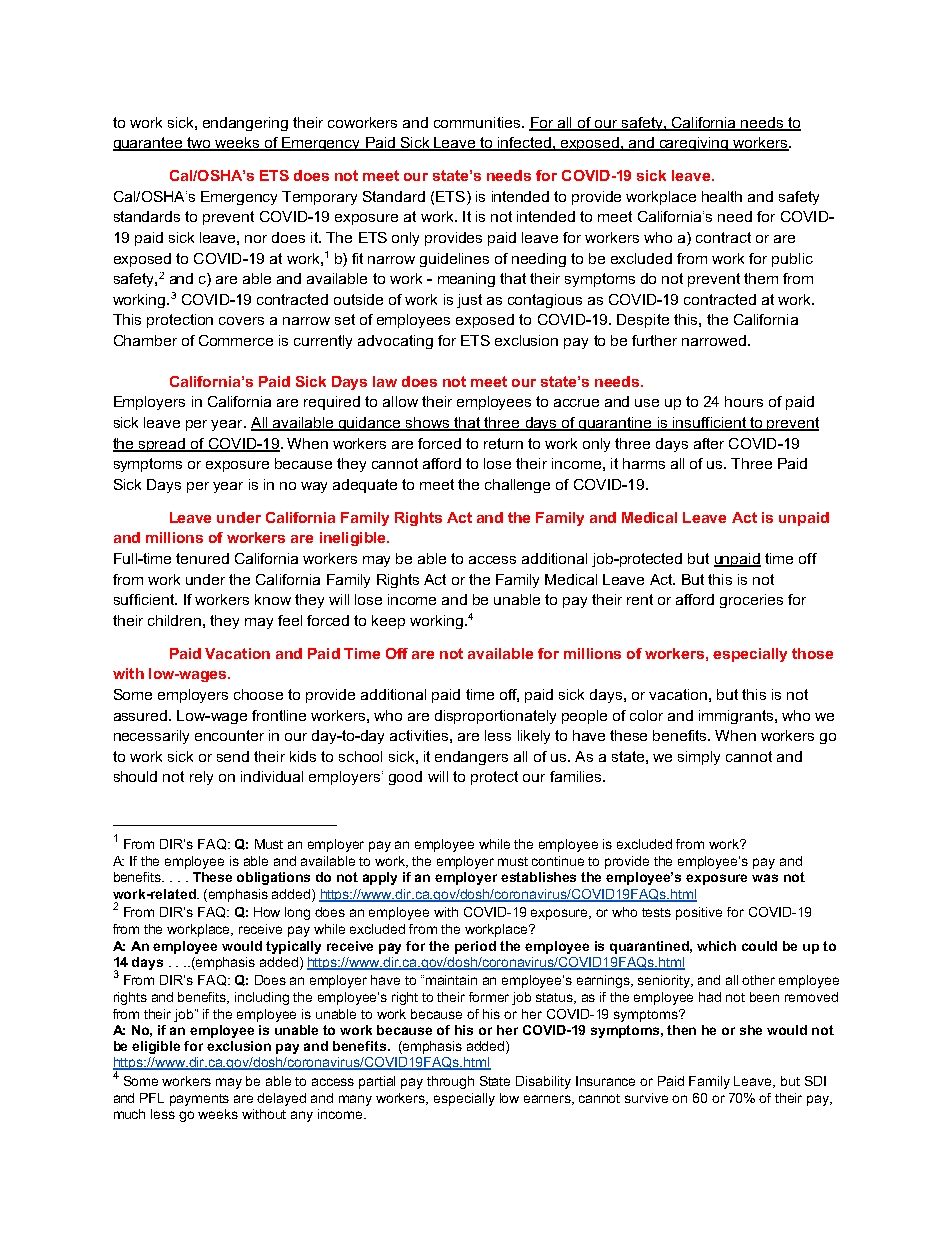 The height and width of the screenshot is (1233, 952). I want to click on through, so click(450, 1082).
